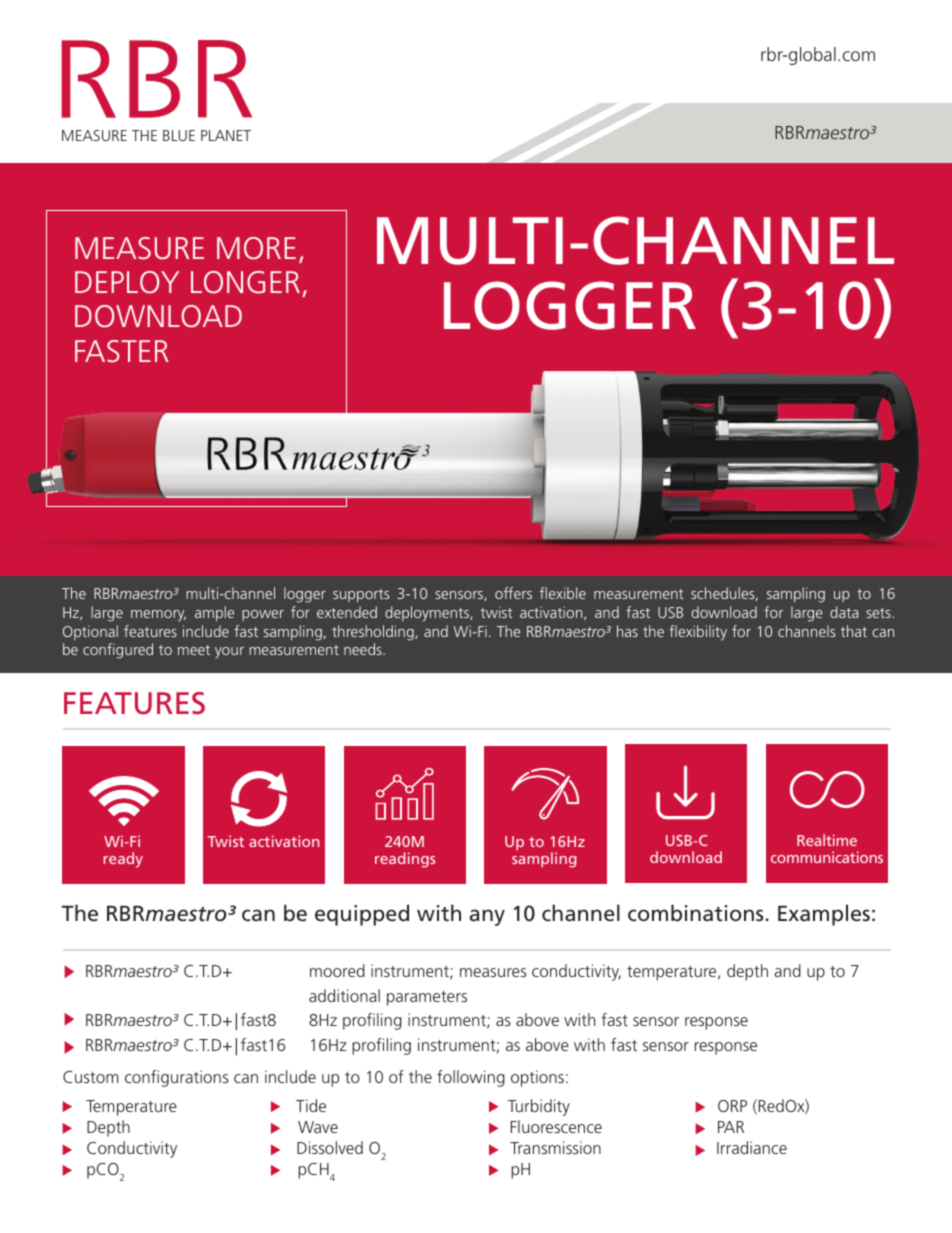 The image size is (952, 1233). Describe the element at coordinates (177, 1078) in the document. I see `configurations` at that location.
